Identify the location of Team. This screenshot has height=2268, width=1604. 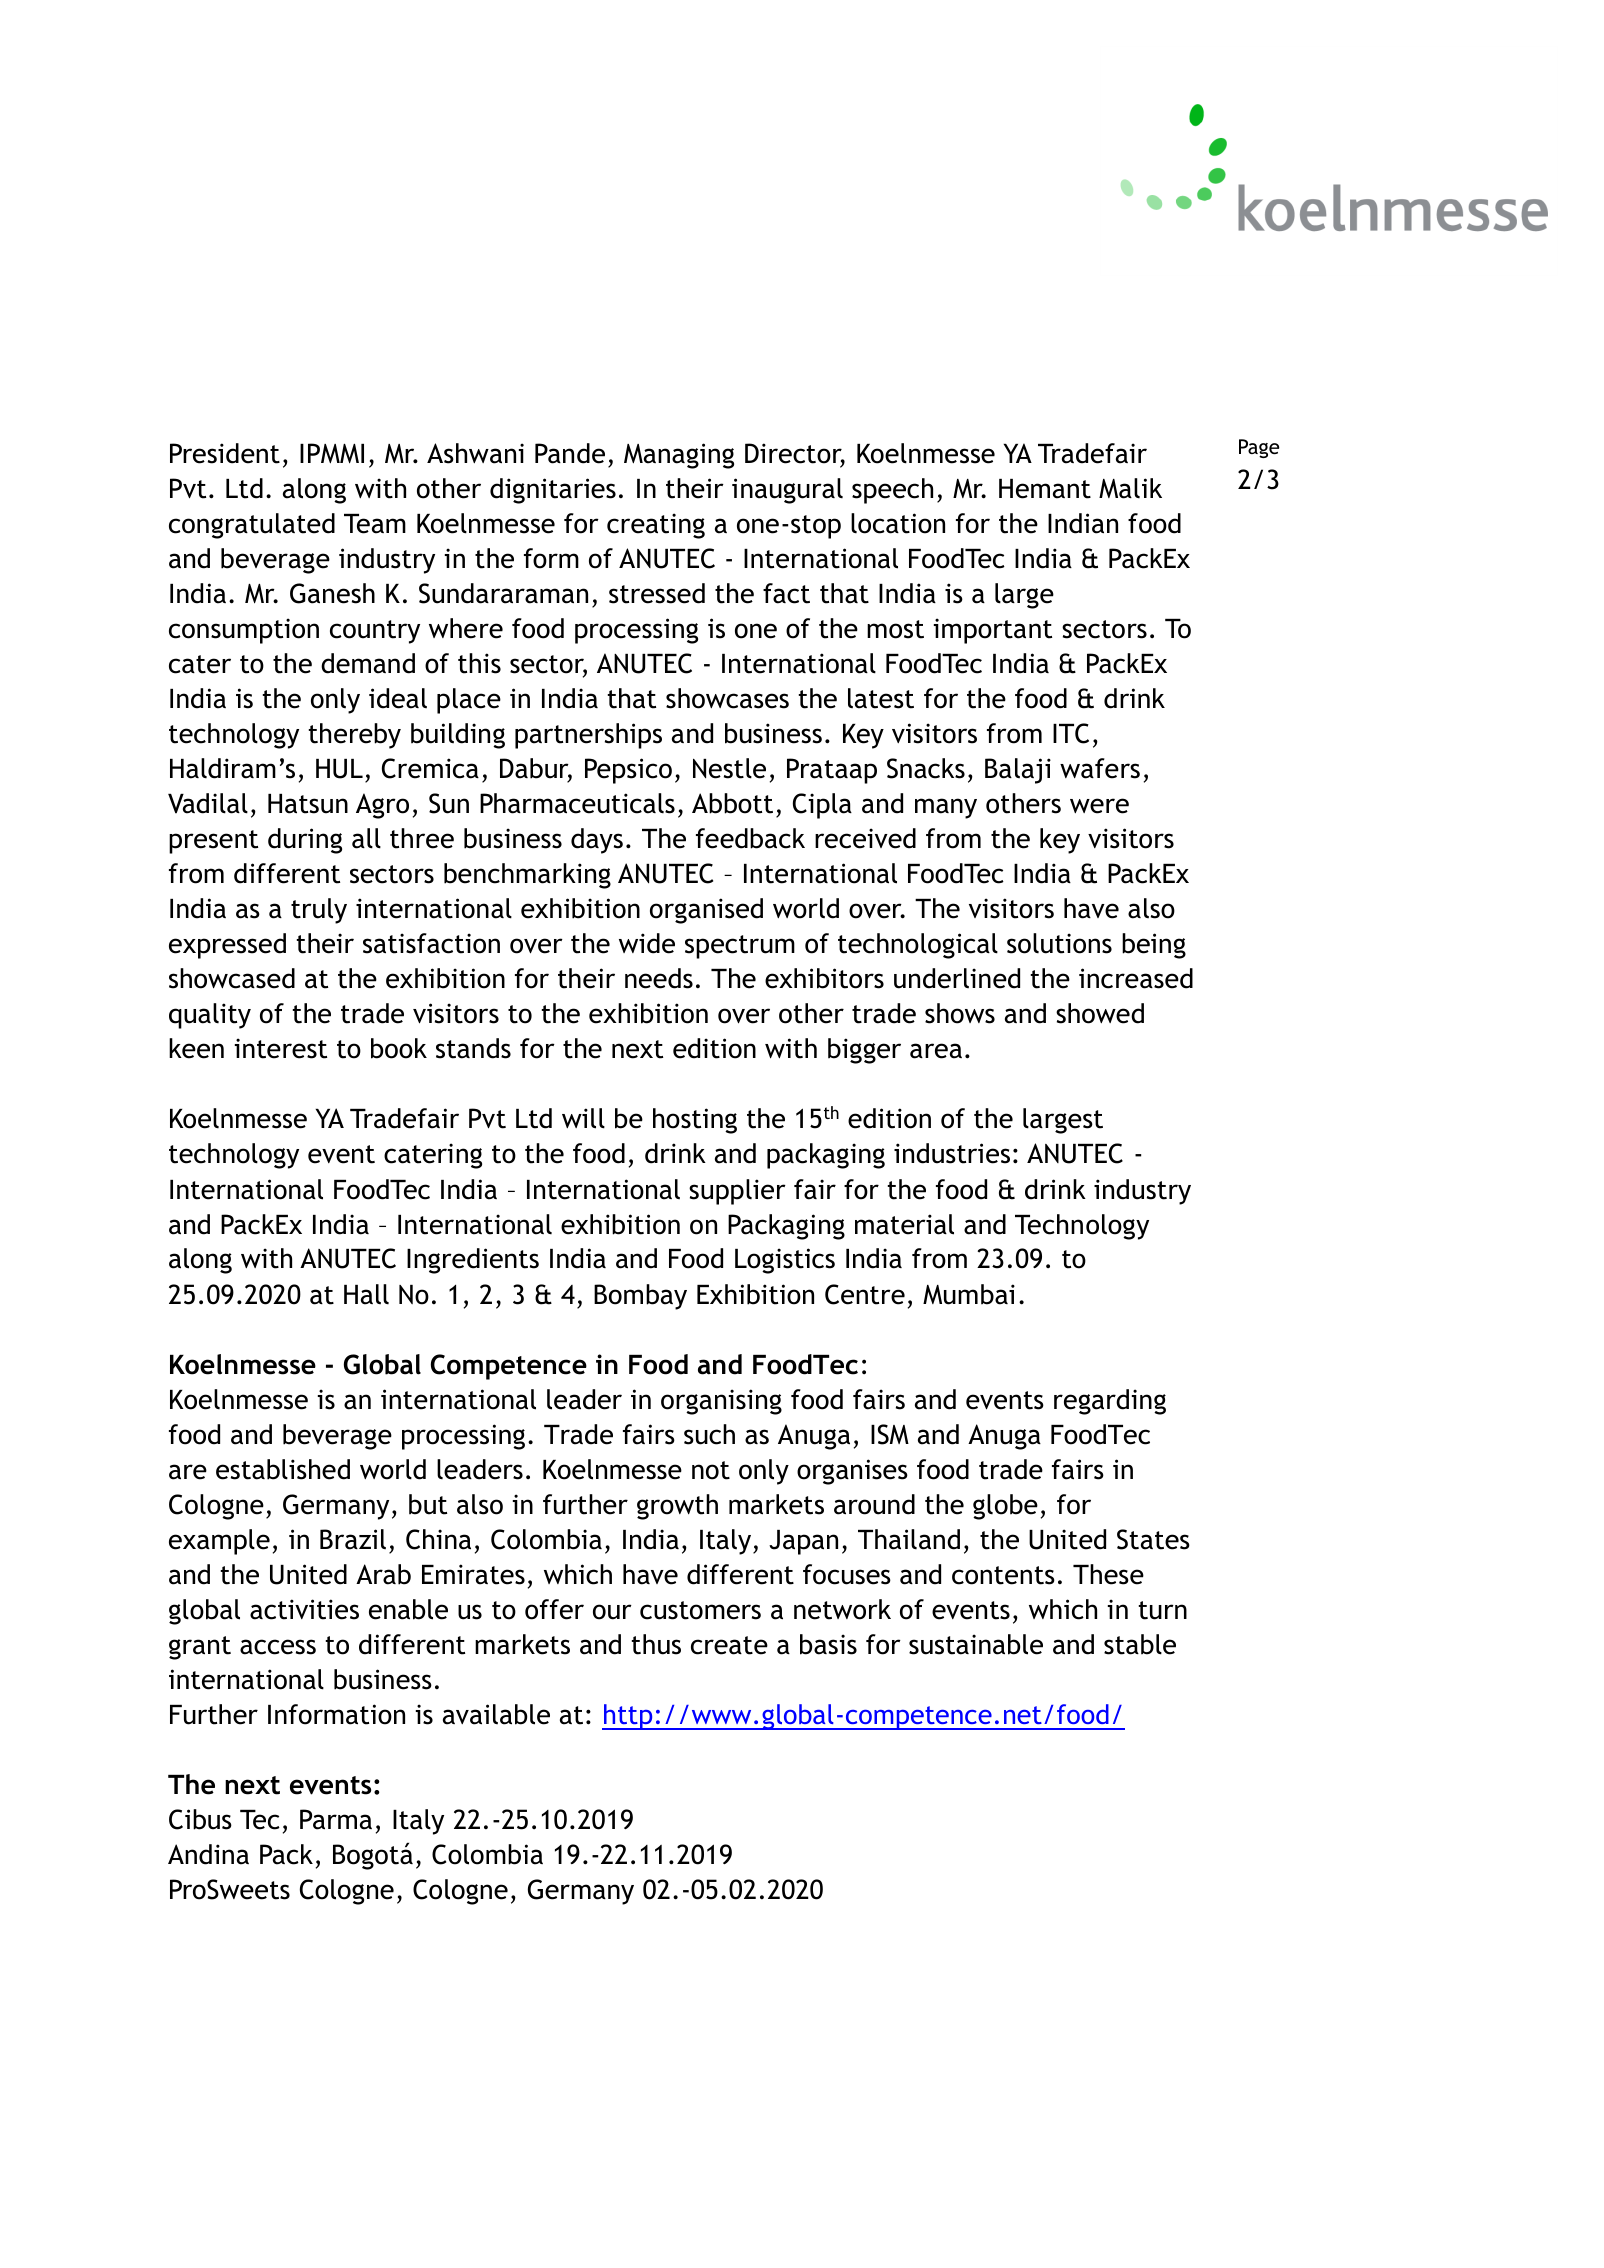
(375, 524).
